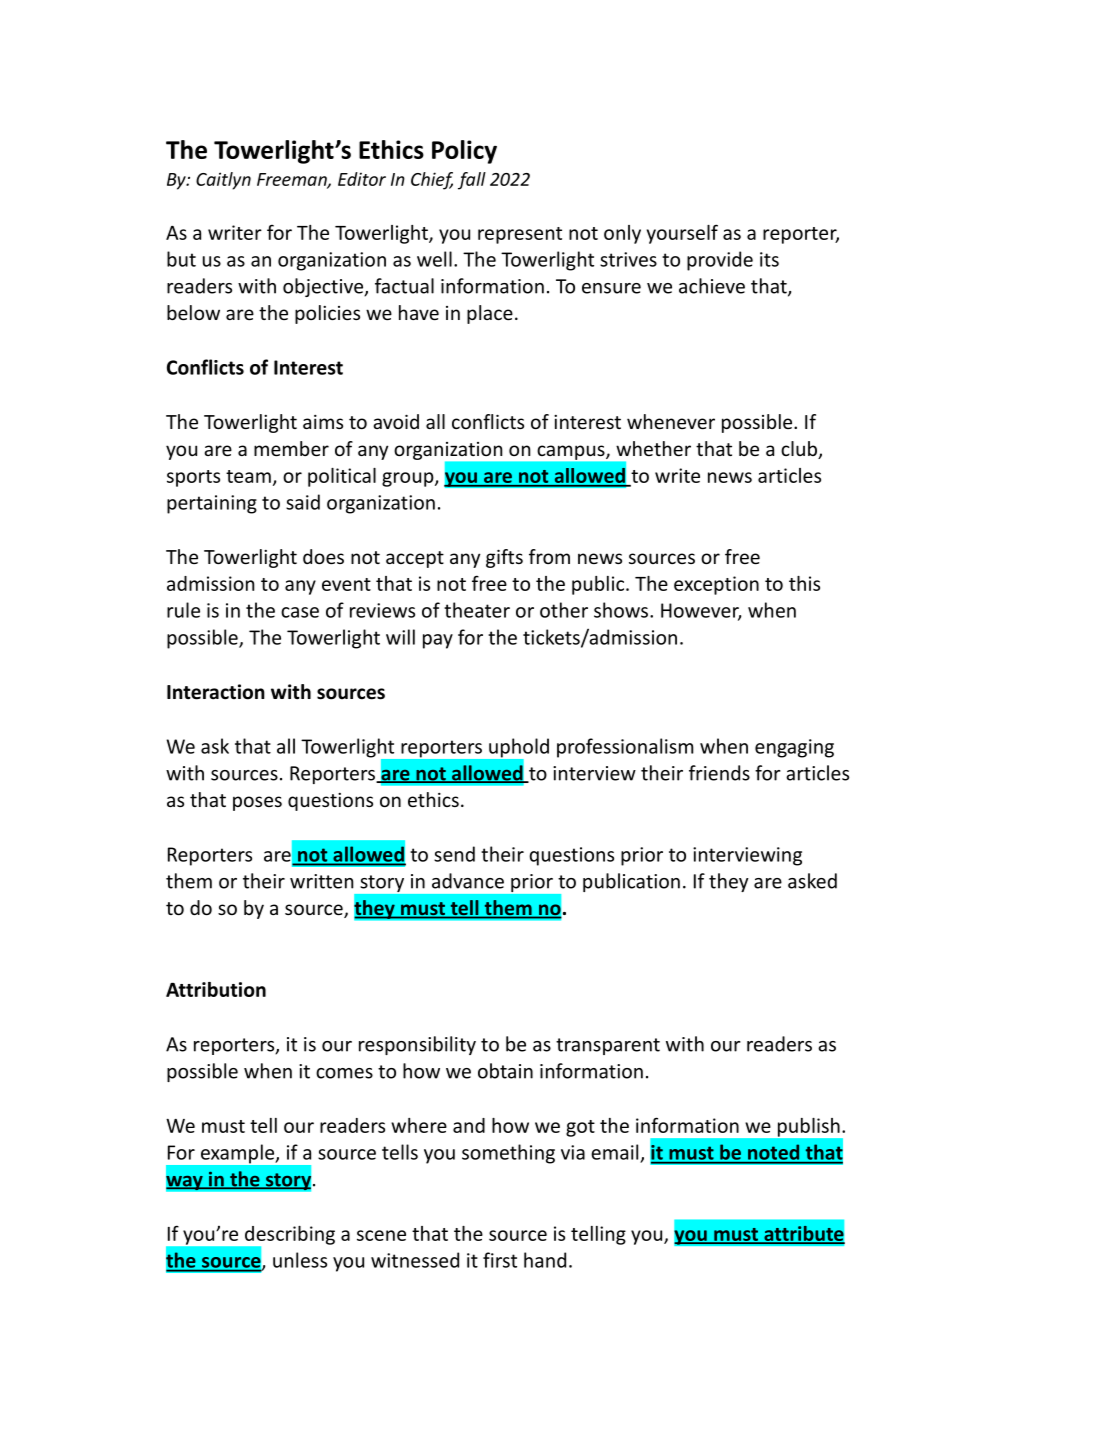 Image resolution: width=1119 pixels, height=1449 pixels. I want to click on pay, so click(438, 641).
